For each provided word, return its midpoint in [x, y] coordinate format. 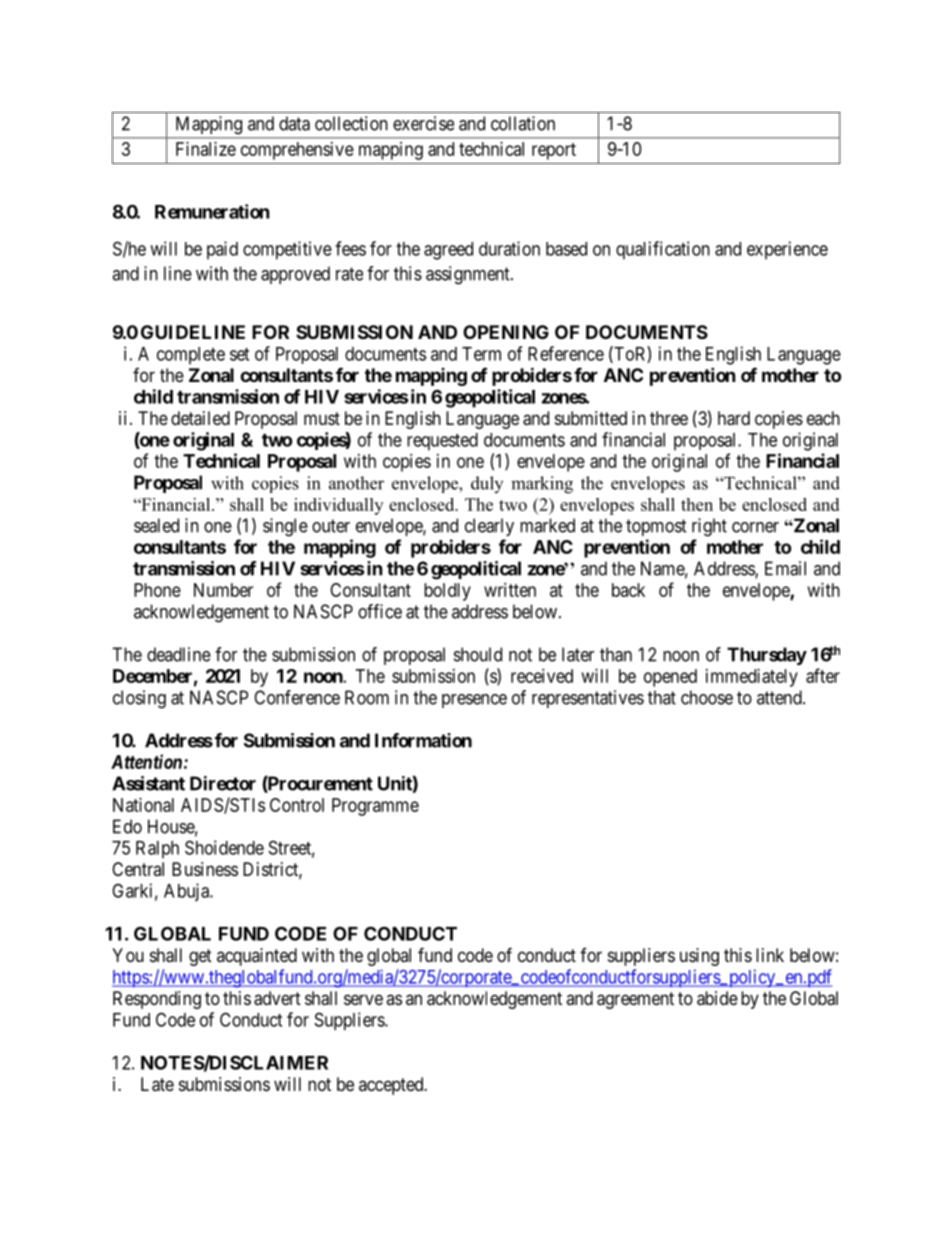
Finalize [206, 149]
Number [223, 590]
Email [785, 568]
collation [523, 123]
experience [787, 250]
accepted [392, 1086]
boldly [447, 592]
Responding [157, 1000]
